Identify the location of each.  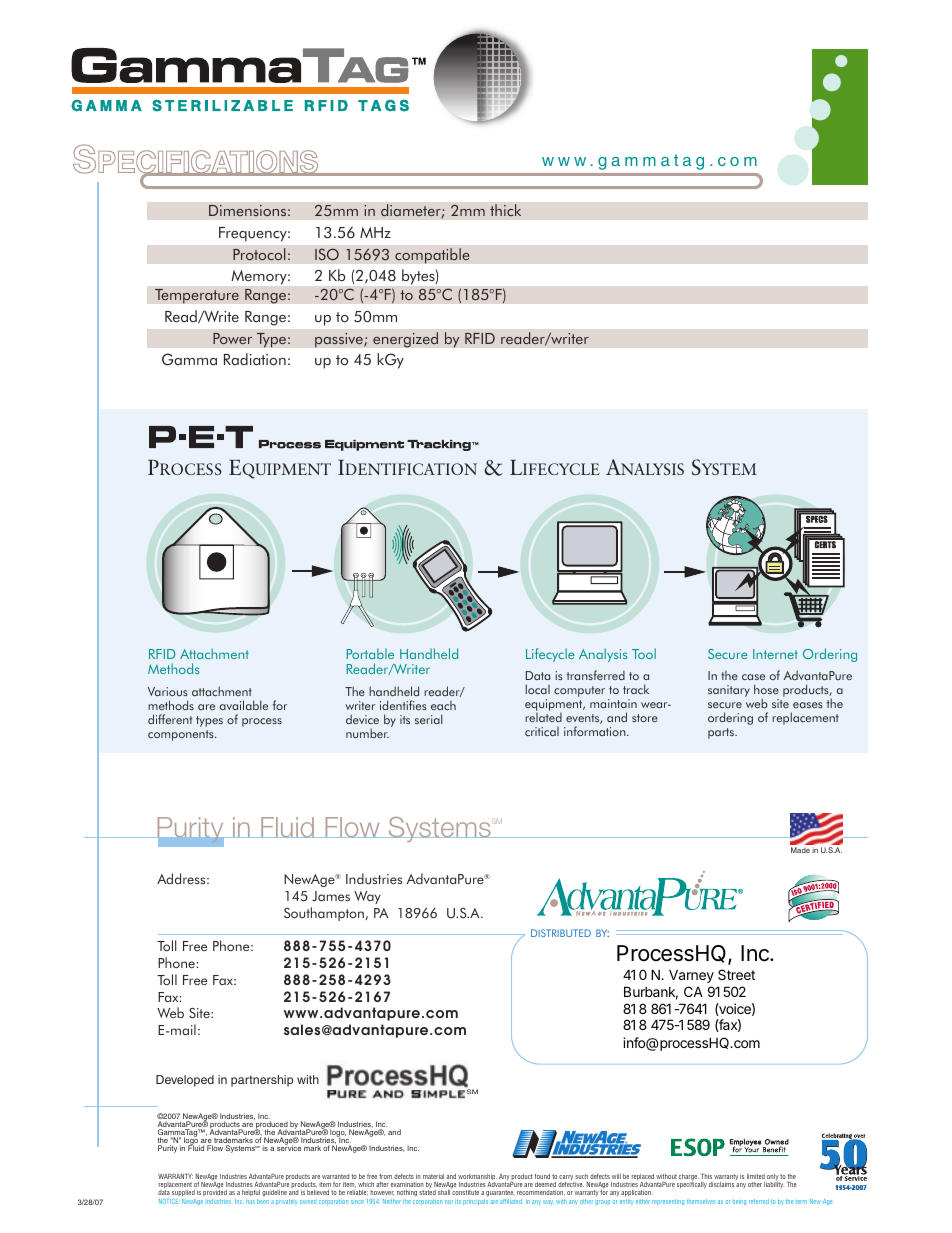
(443, 705).
